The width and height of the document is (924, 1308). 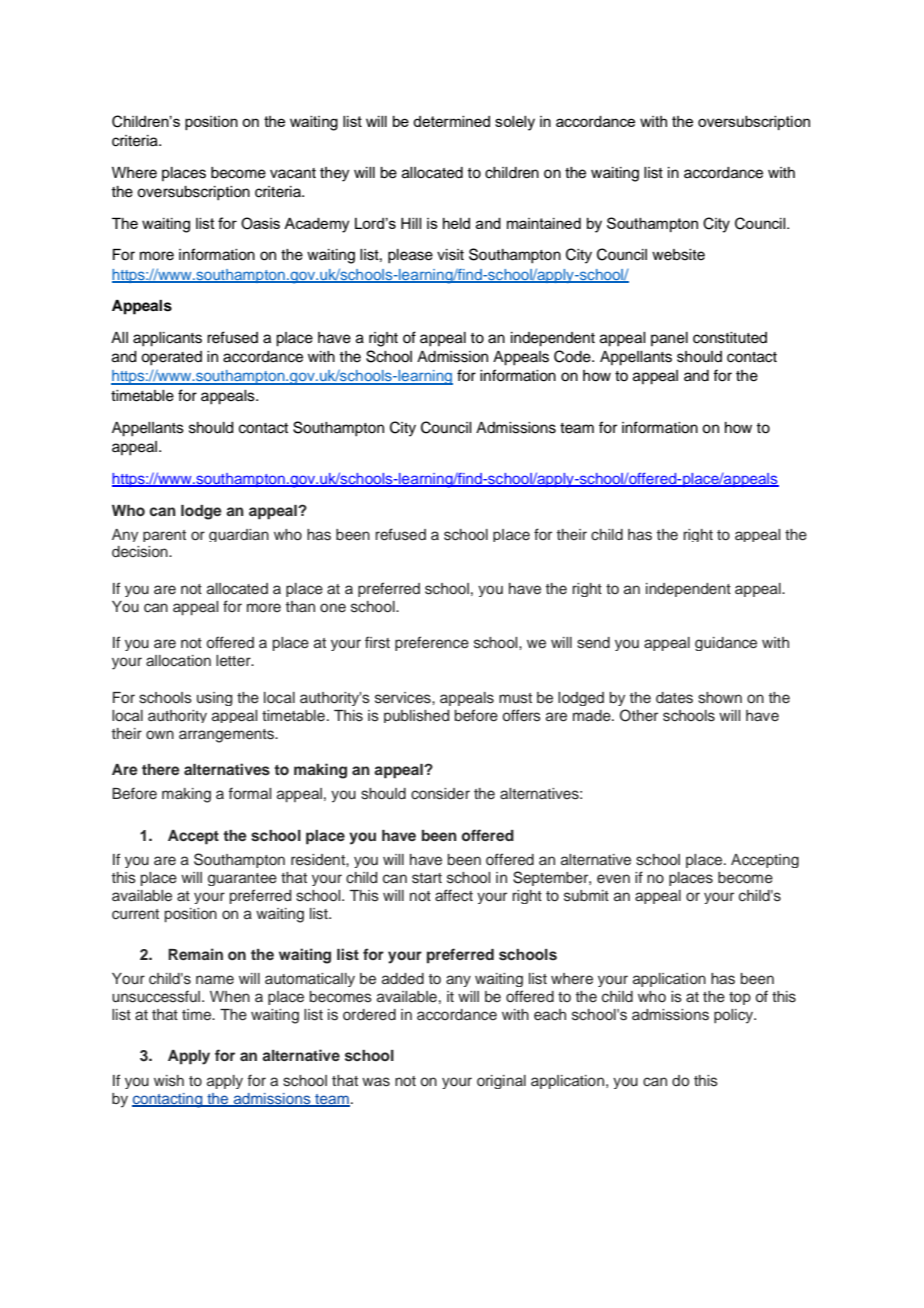 What do you see at coordinates (249, 793) in the document?
I see `formal` at bounding box center [249, 793].
